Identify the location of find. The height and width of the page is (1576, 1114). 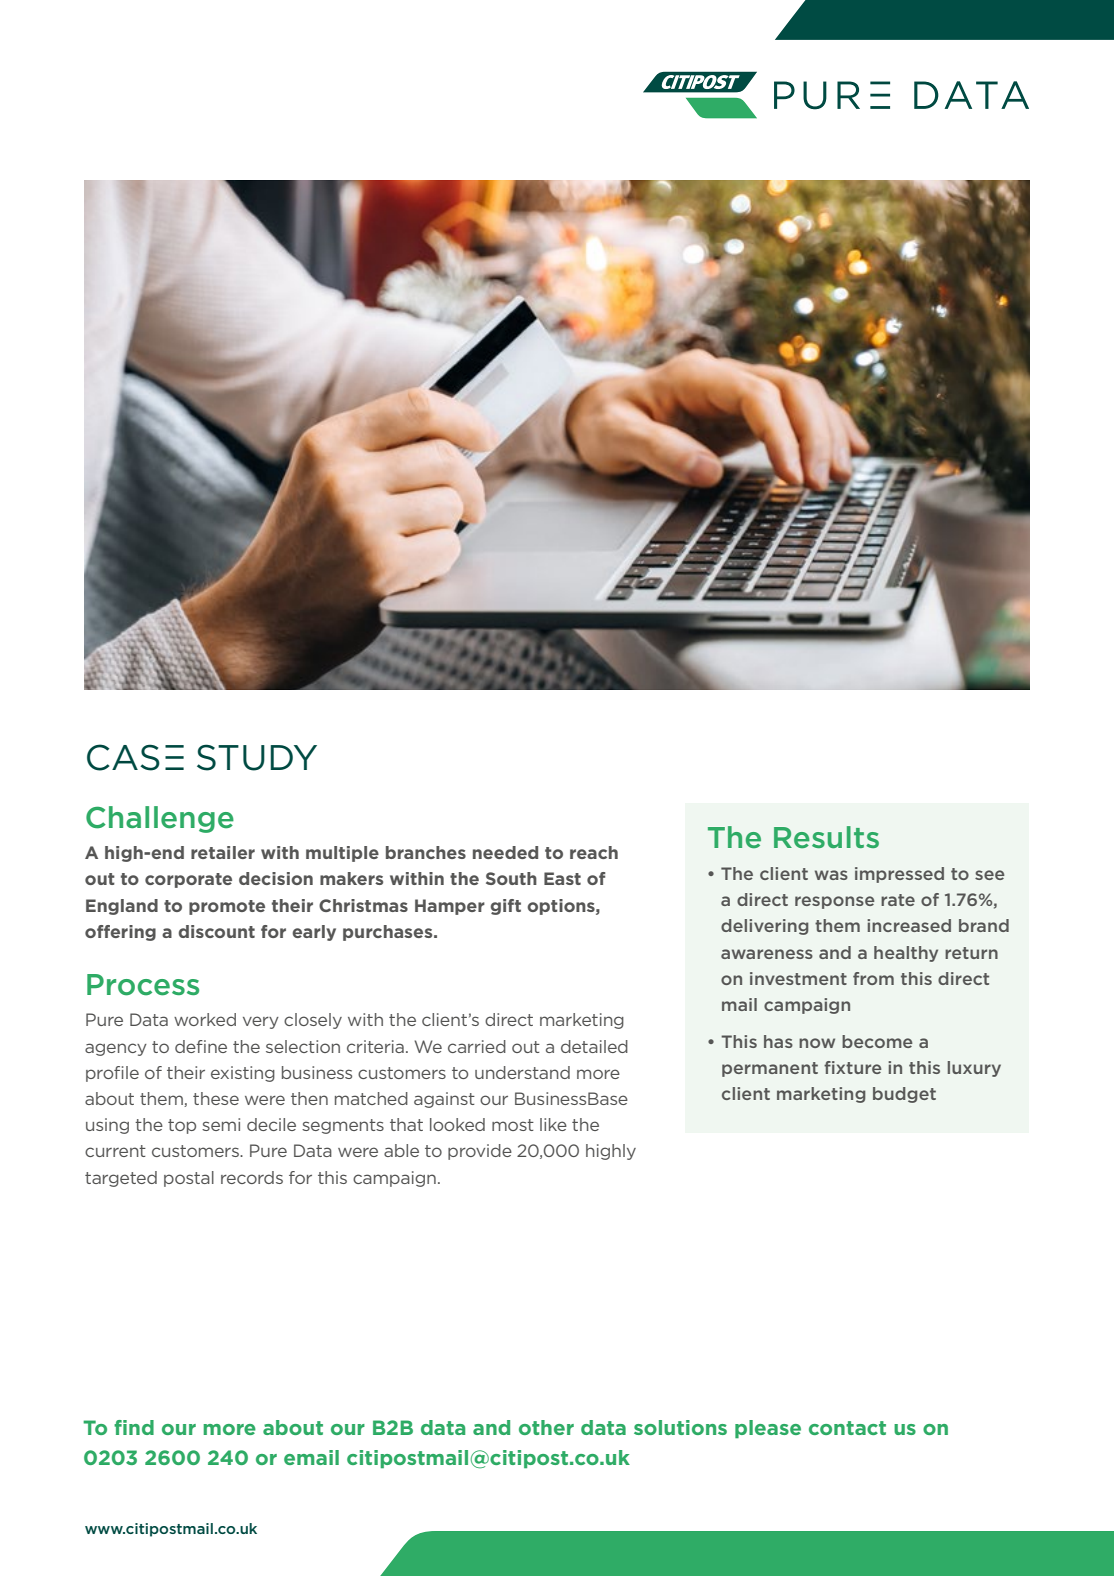
(134, 1427).
